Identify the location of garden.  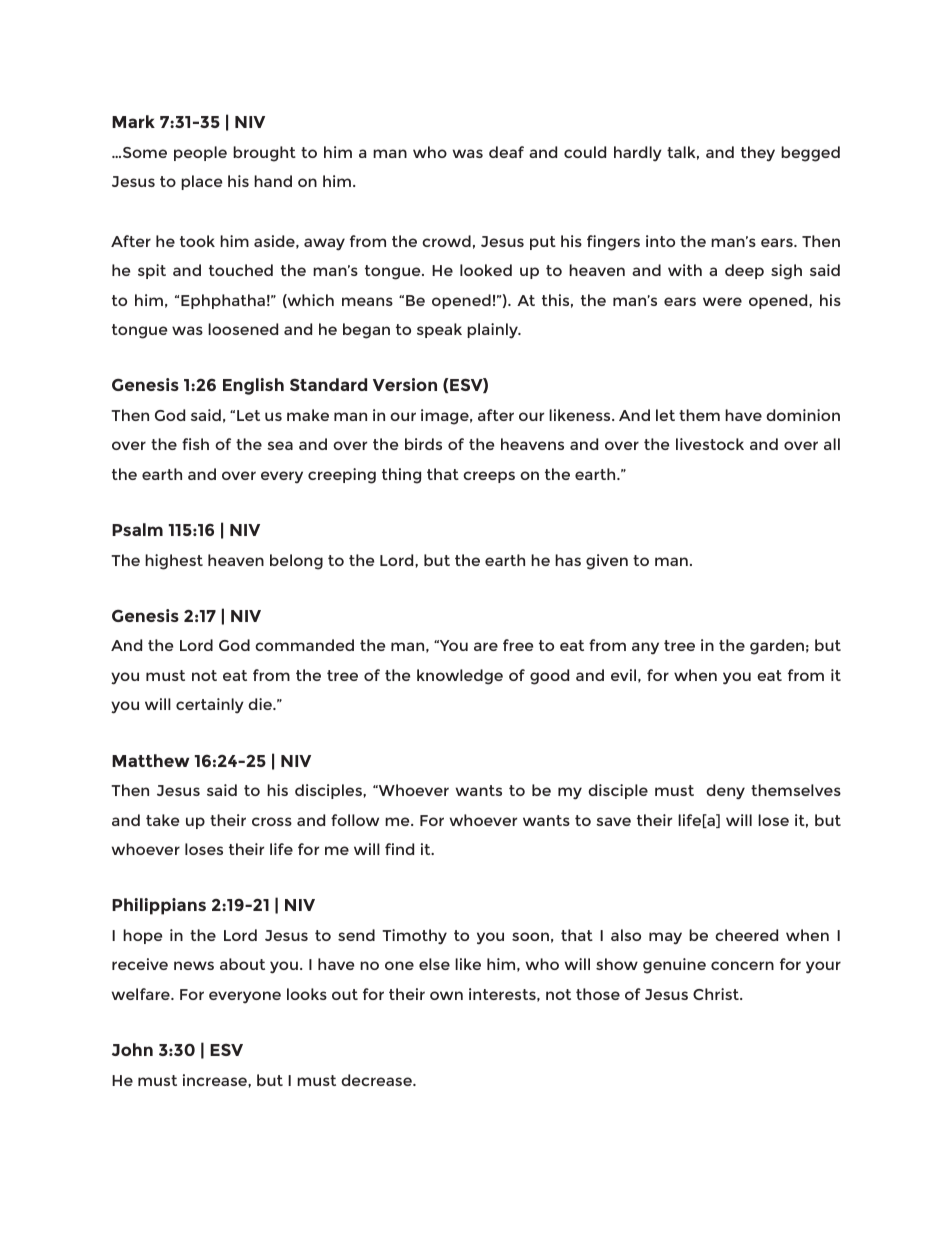
(777, 647).
